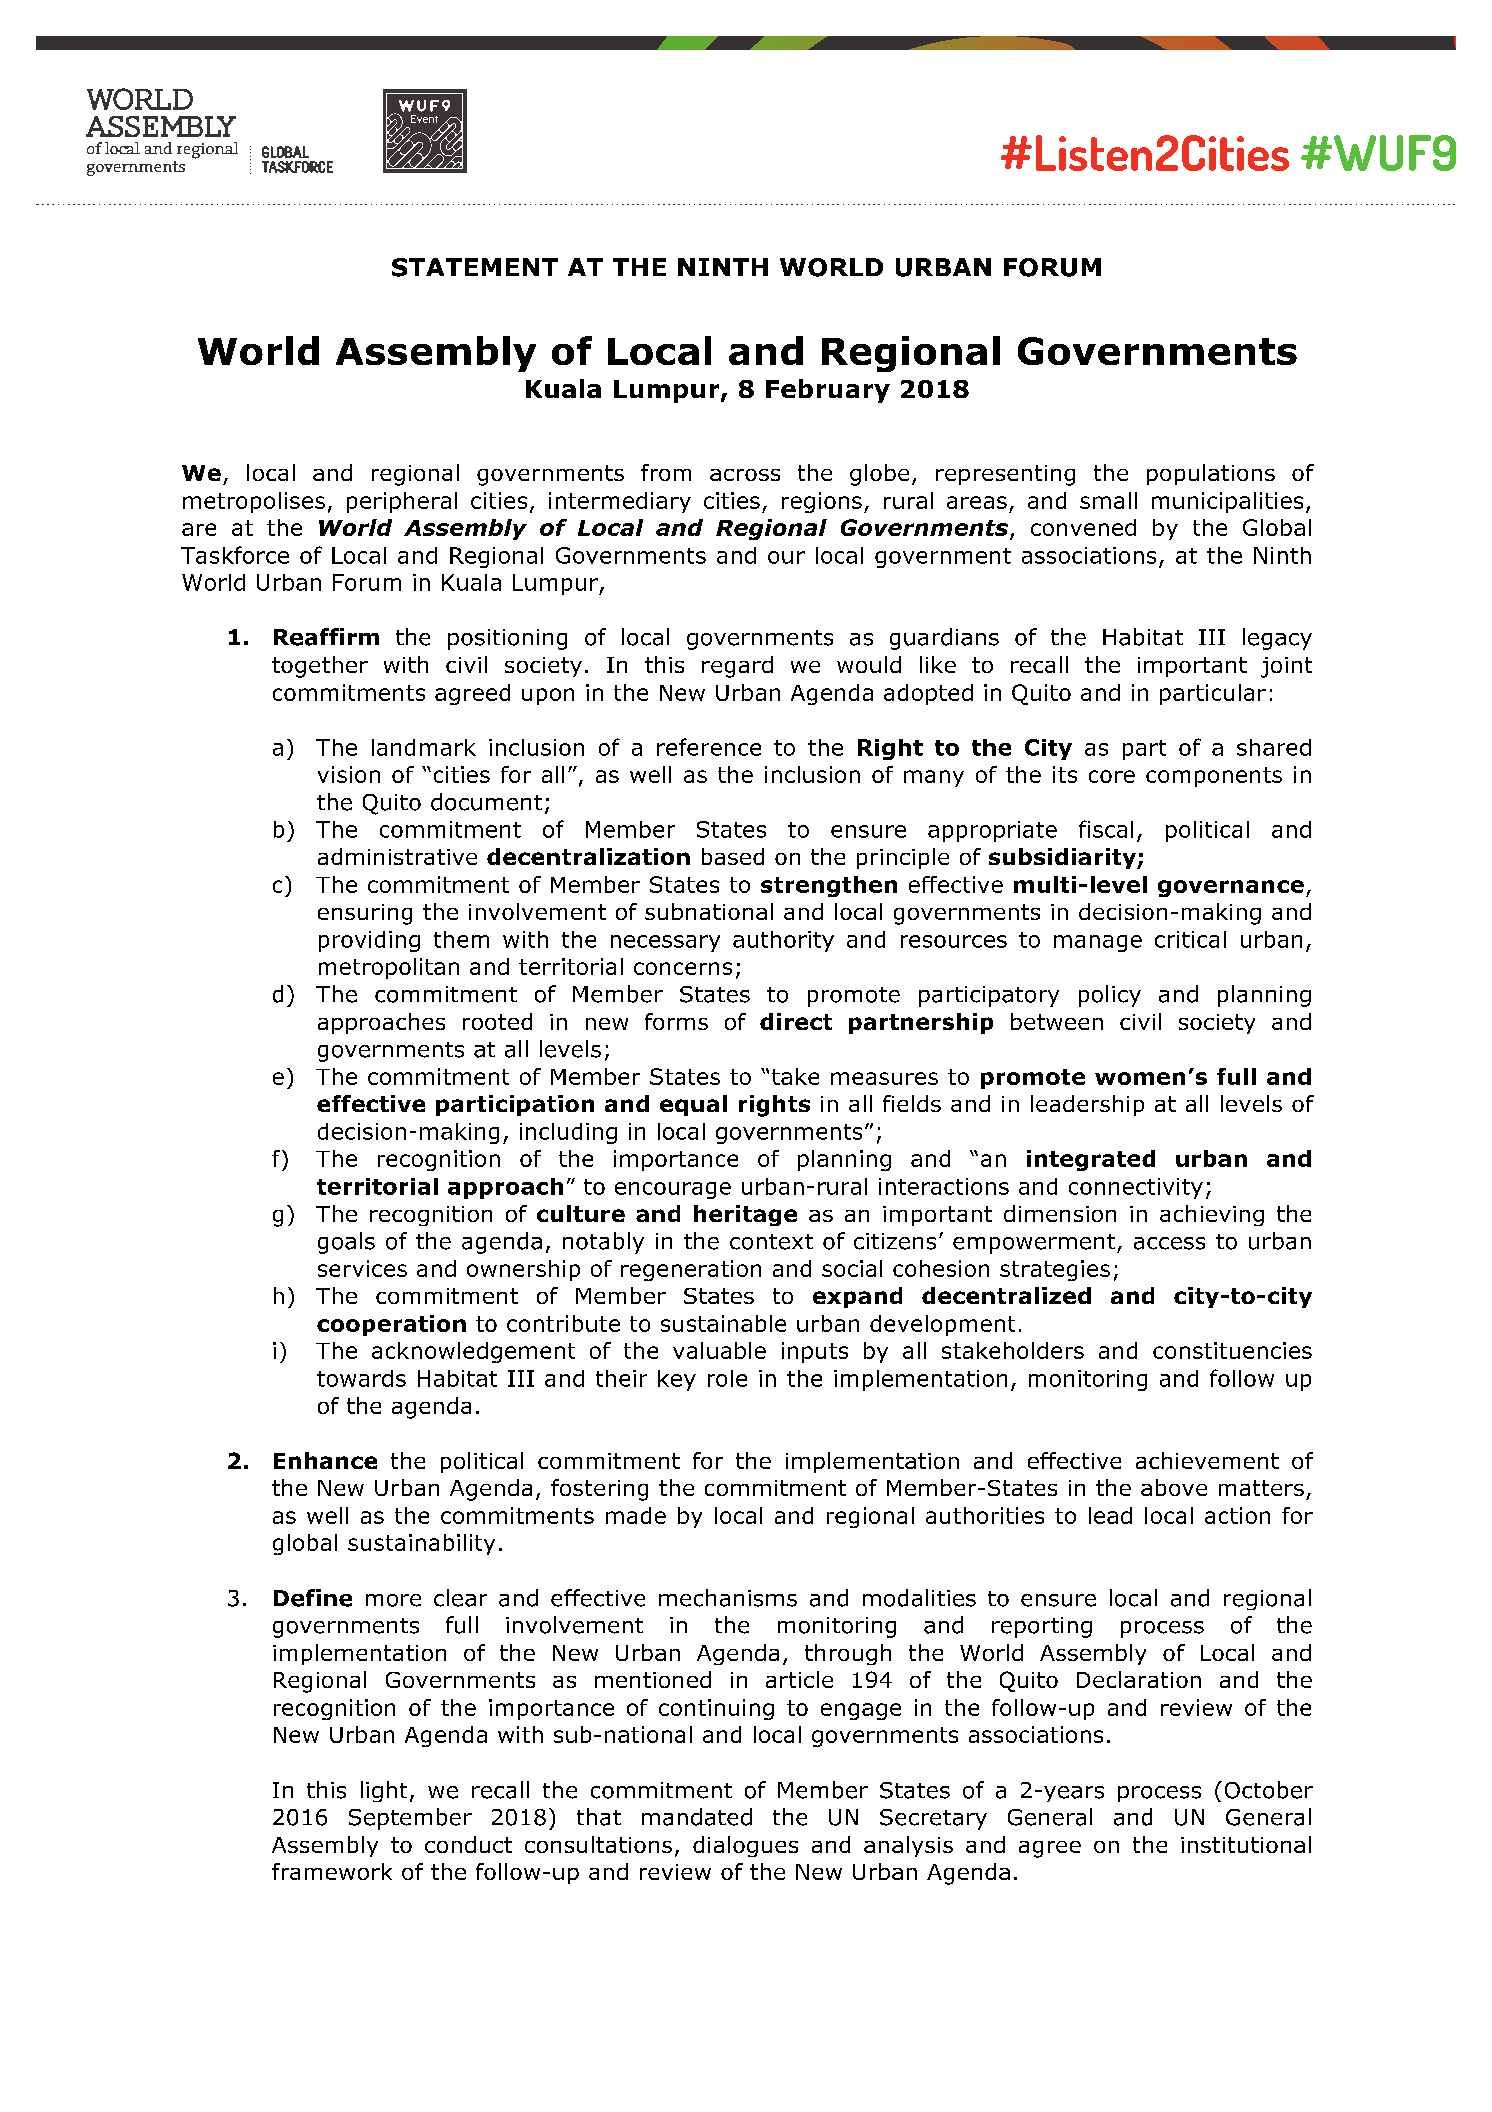 This document has width=1492, height=2112. Describe the element at coordinates (745, 1846) in the document. I see `dialogues` at that location.
